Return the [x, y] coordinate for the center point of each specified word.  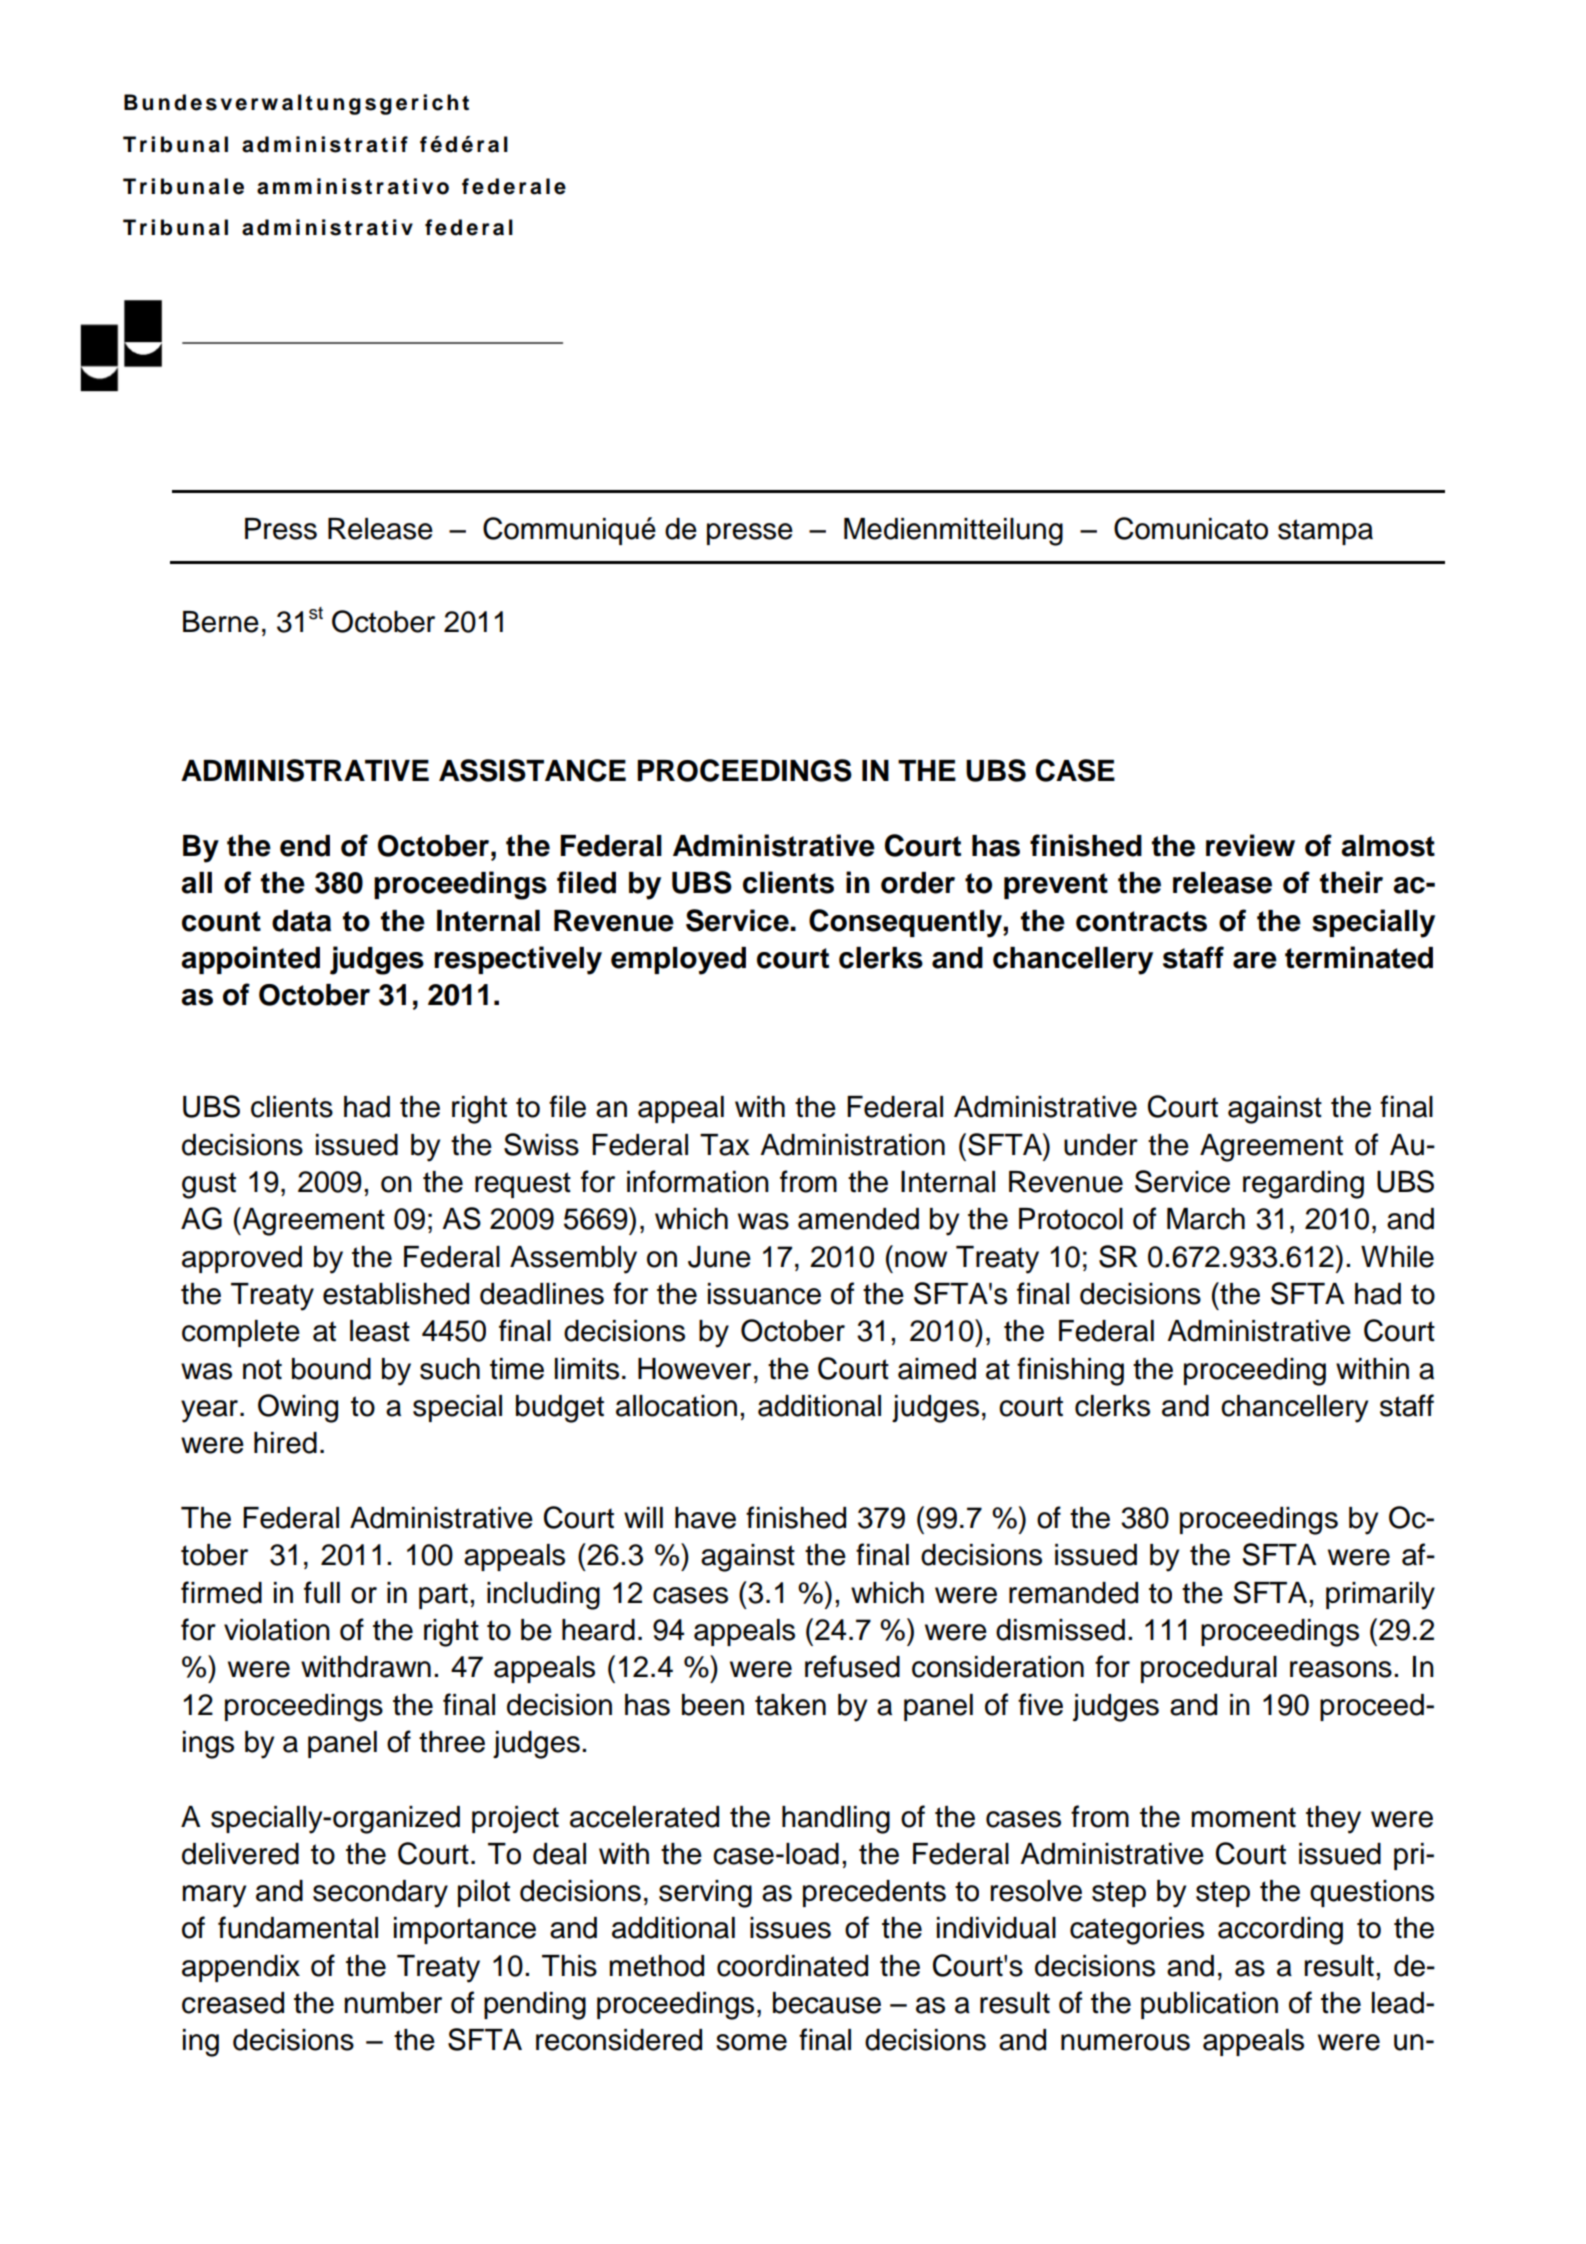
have [705, 1518]
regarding [1303, 1185]
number [393, 2003]
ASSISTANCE [532, 770]
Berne [221, 622]
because [827, 2003]
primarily [1380, 1596]
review [1250, 845]
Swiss [541, 1144]
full [322, 1592]
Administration [852, 1145]
